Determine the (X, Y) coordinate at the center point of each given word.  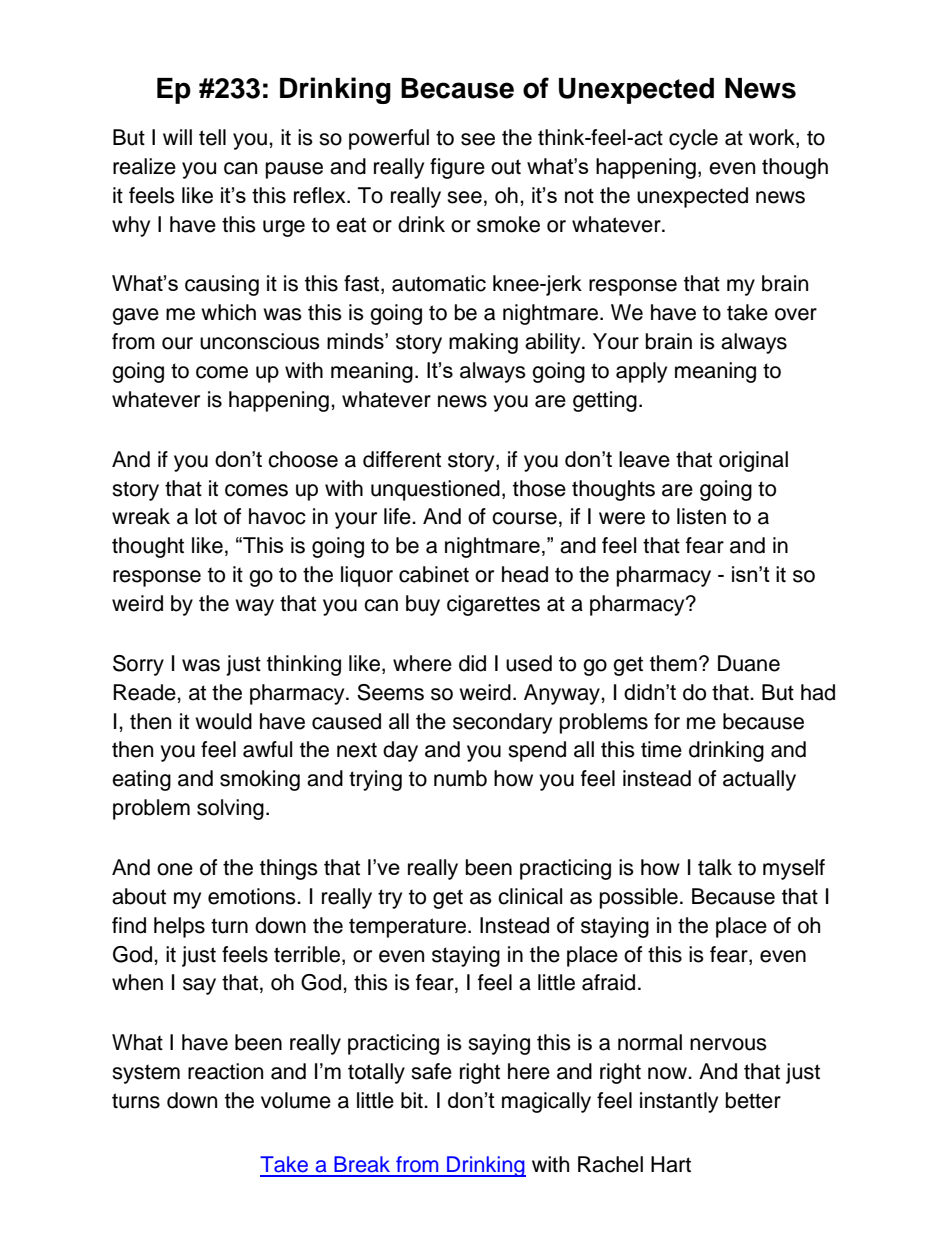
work (773, 138)
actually (759, 780)
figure (457, 168)
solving (230, 809)
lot (206, 516)
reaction (225, 1071)
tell (212, 137)
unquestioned (435, 490)
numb (460, 778)
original (753, 461)
